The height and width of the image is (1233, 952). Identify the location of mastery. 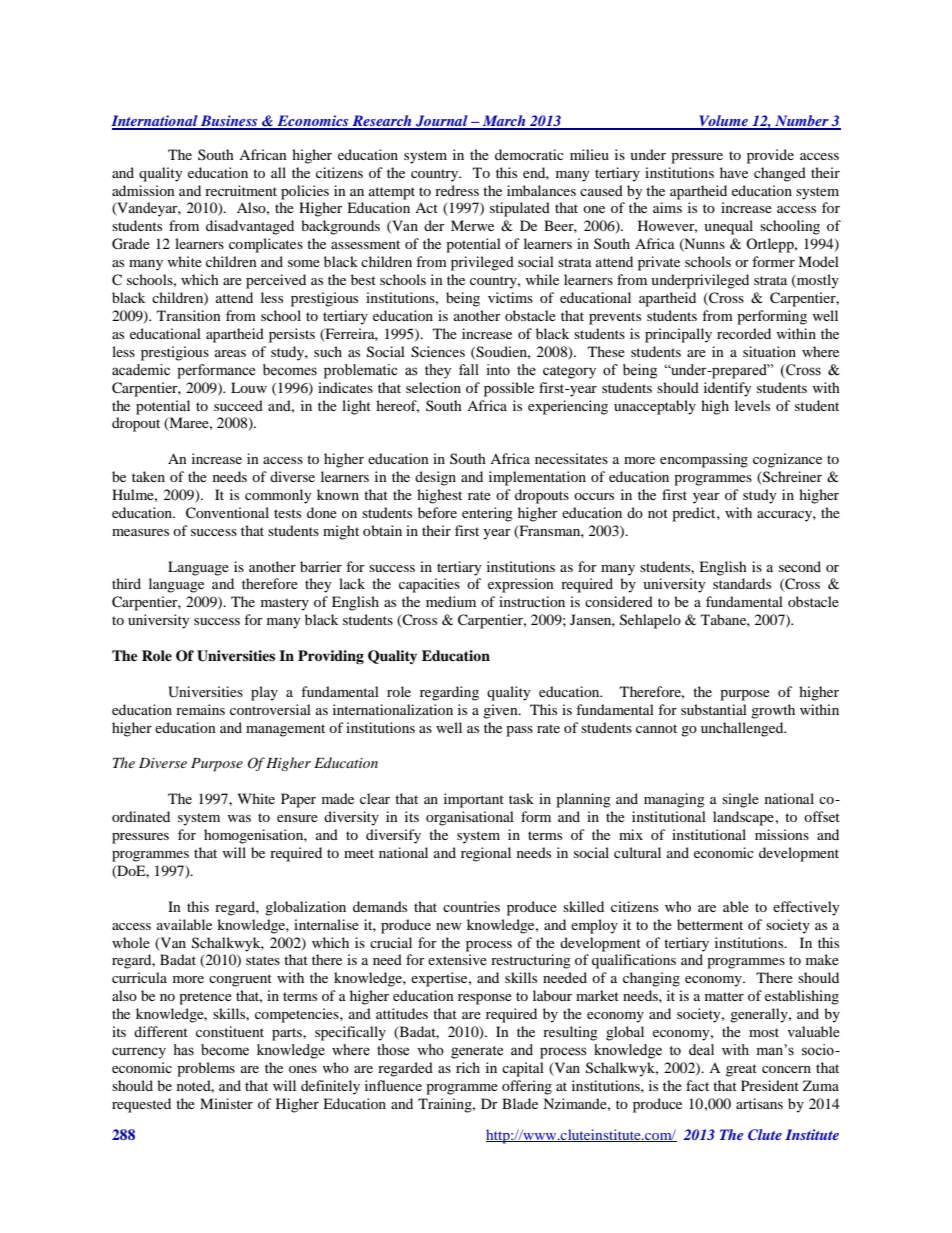
(285, 604).
